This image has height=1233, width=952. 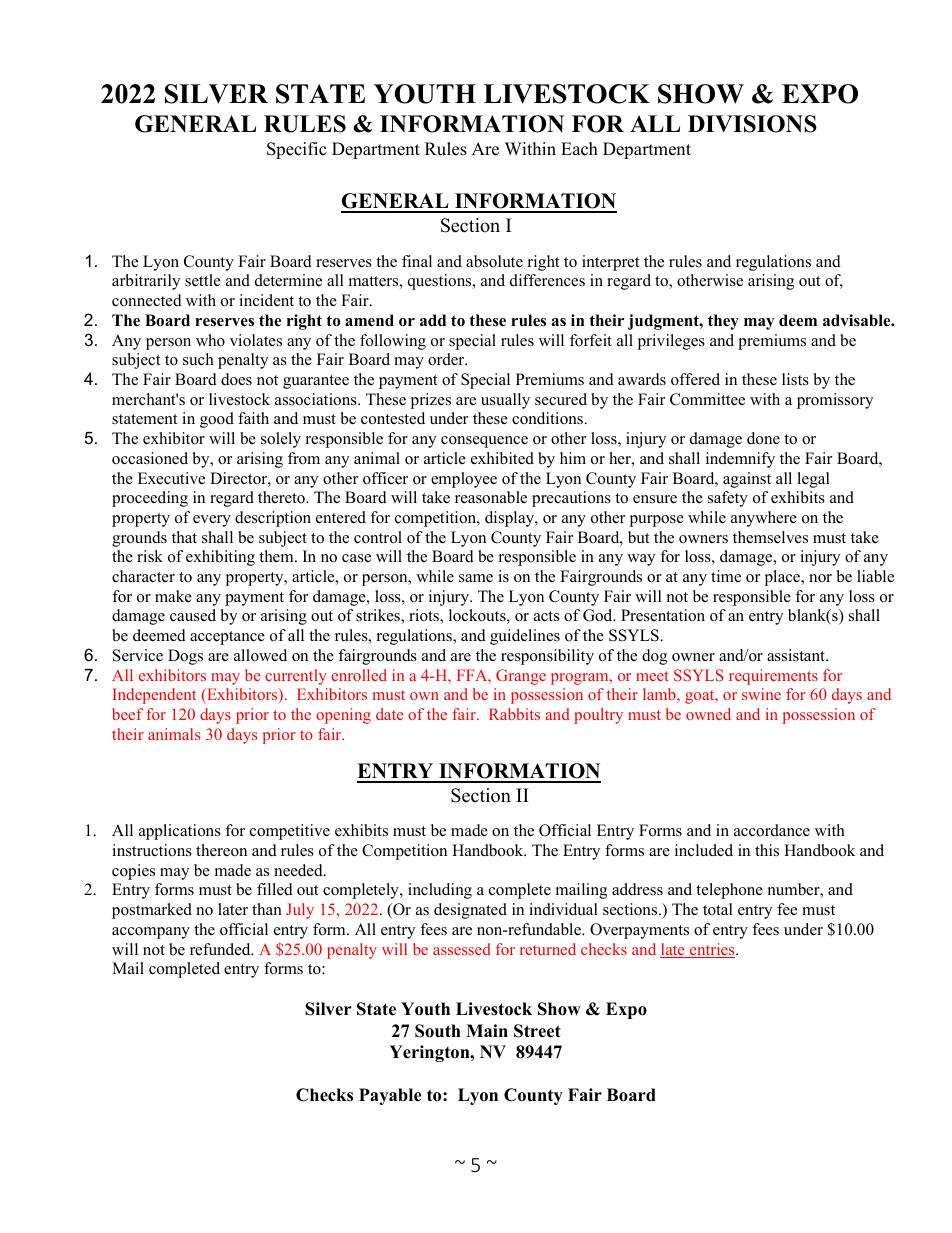 What do you see at coordinates (547, 616) in the image?
I see `acts` at bounding box center [547, 616].
